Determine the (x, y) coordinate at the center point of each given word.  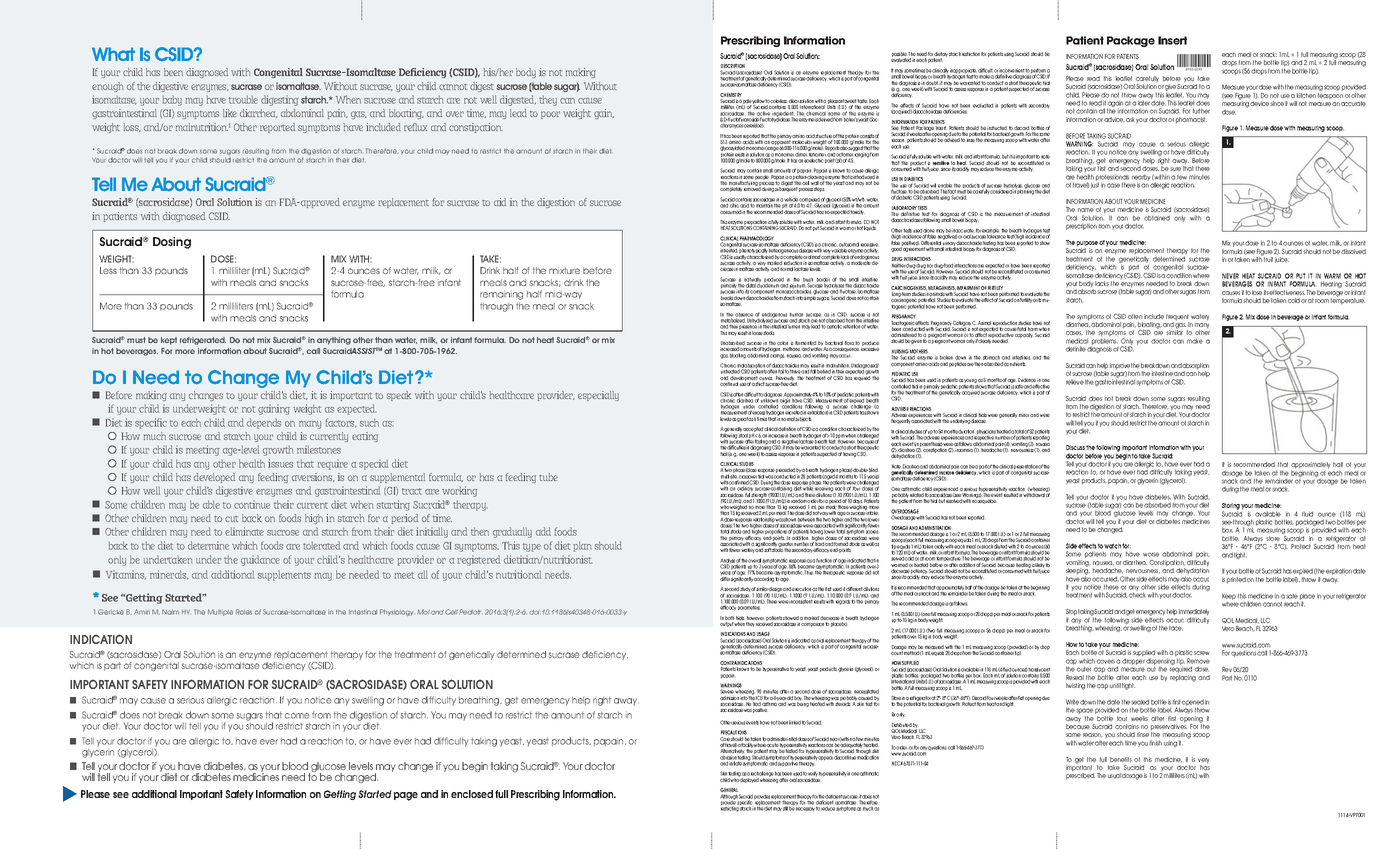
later (1144, 103)
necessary (805, 808)
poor (550, 115)
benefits (1121, 759)
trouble (243, 100)
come (297, 716)
